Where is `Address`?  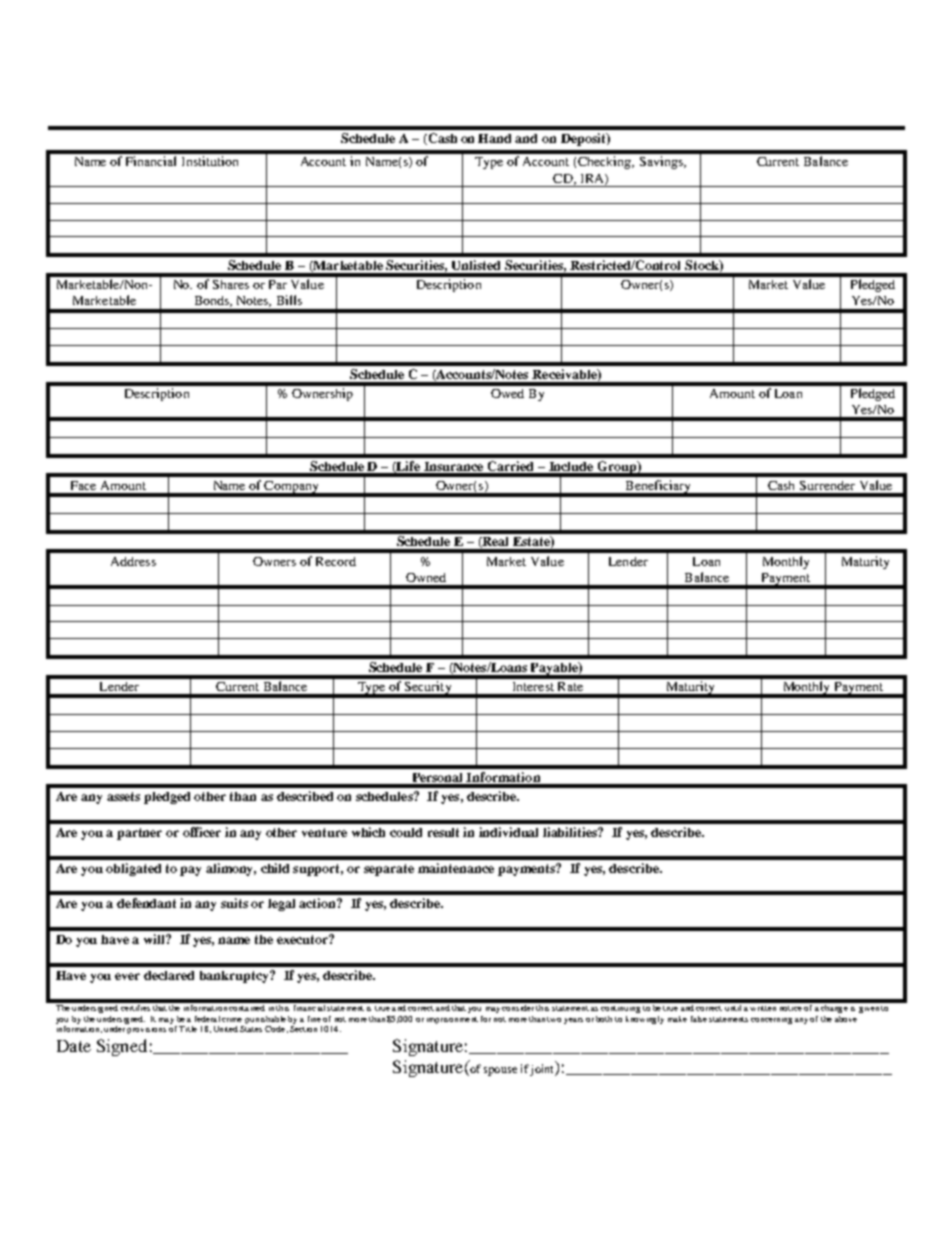
Address is located at coordinates (133, 561).
